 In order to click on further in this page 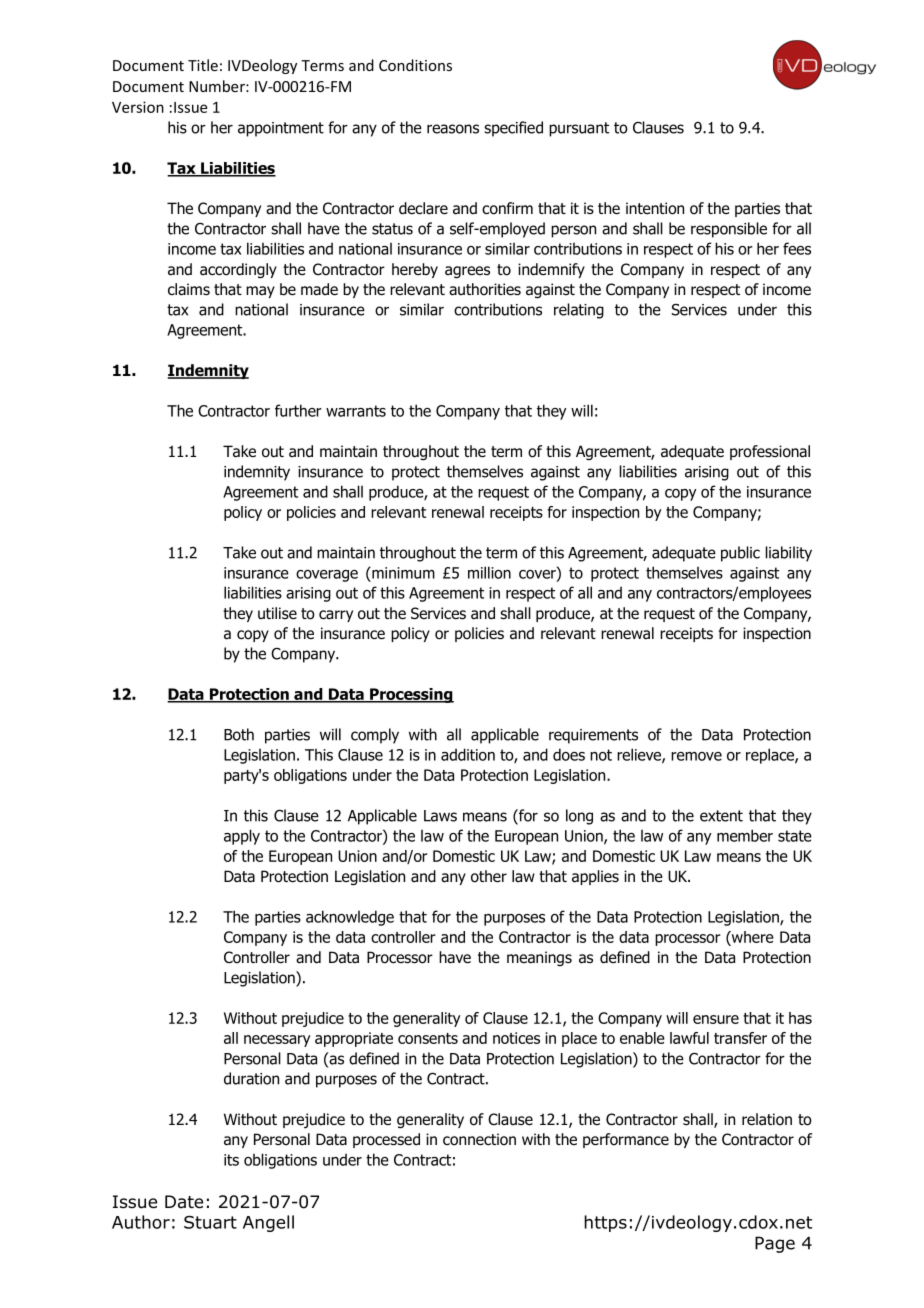, I will do `click(298, 410)`.
